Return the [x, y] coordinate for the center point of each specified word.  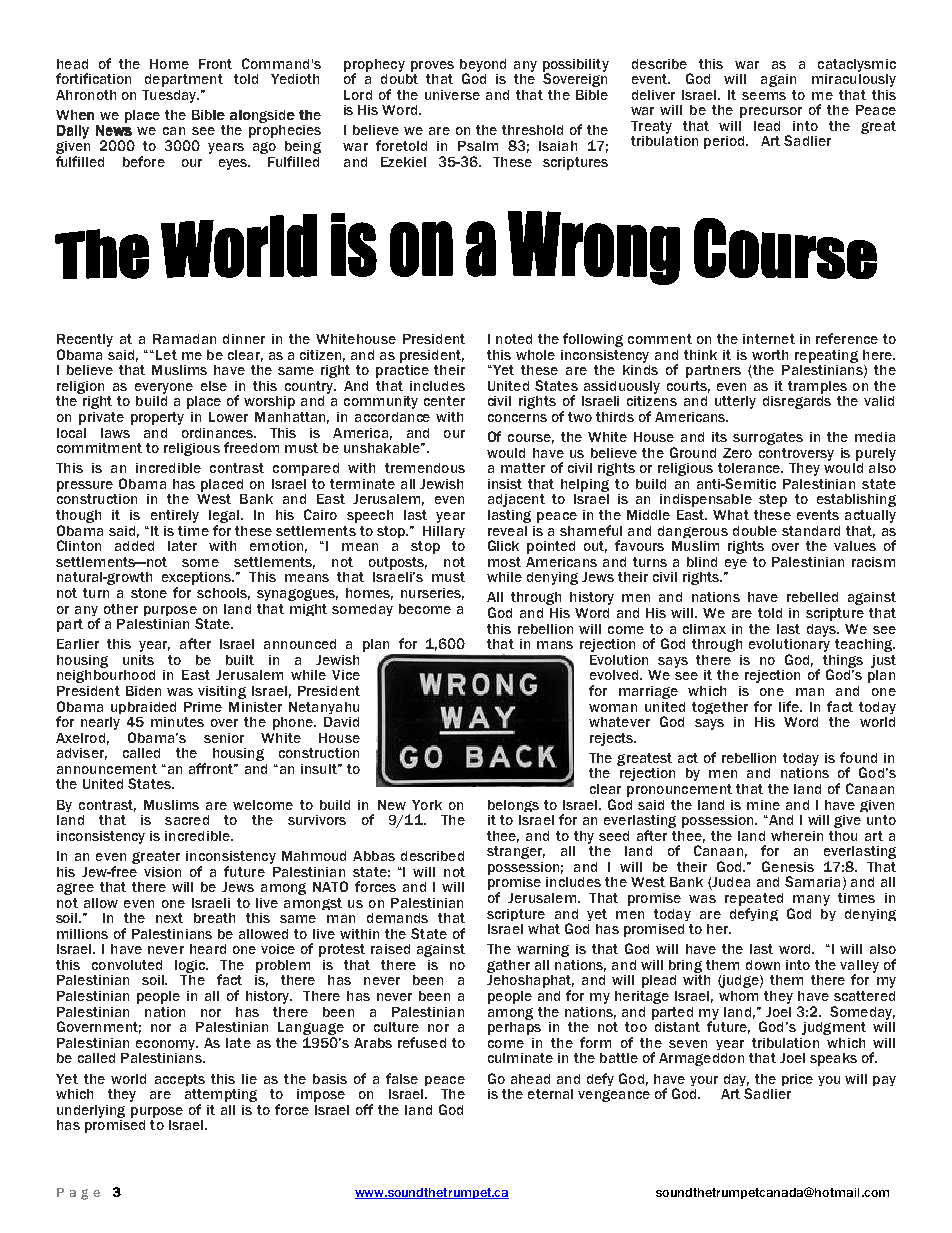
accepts [180, 1080]
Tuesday [170, 96]
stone [149, 593]
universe [452, 95]
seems [764, 96]
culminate [520, 1058]
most [504, 562]
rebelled [812, 597]
